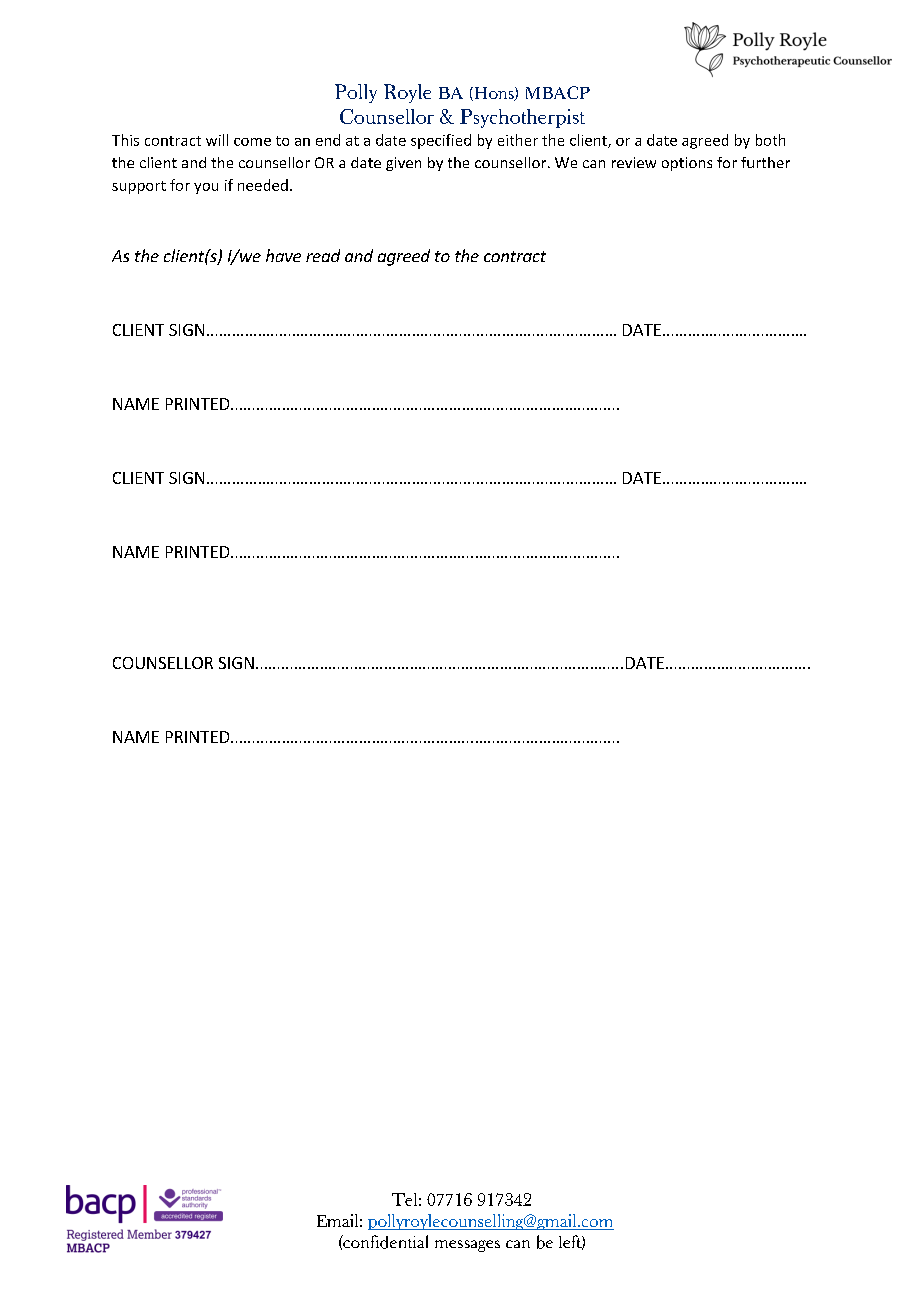 This image has height=1308, width=924. Describe the element at coordinates (252, 142) in the image. I see `come` at that location.
